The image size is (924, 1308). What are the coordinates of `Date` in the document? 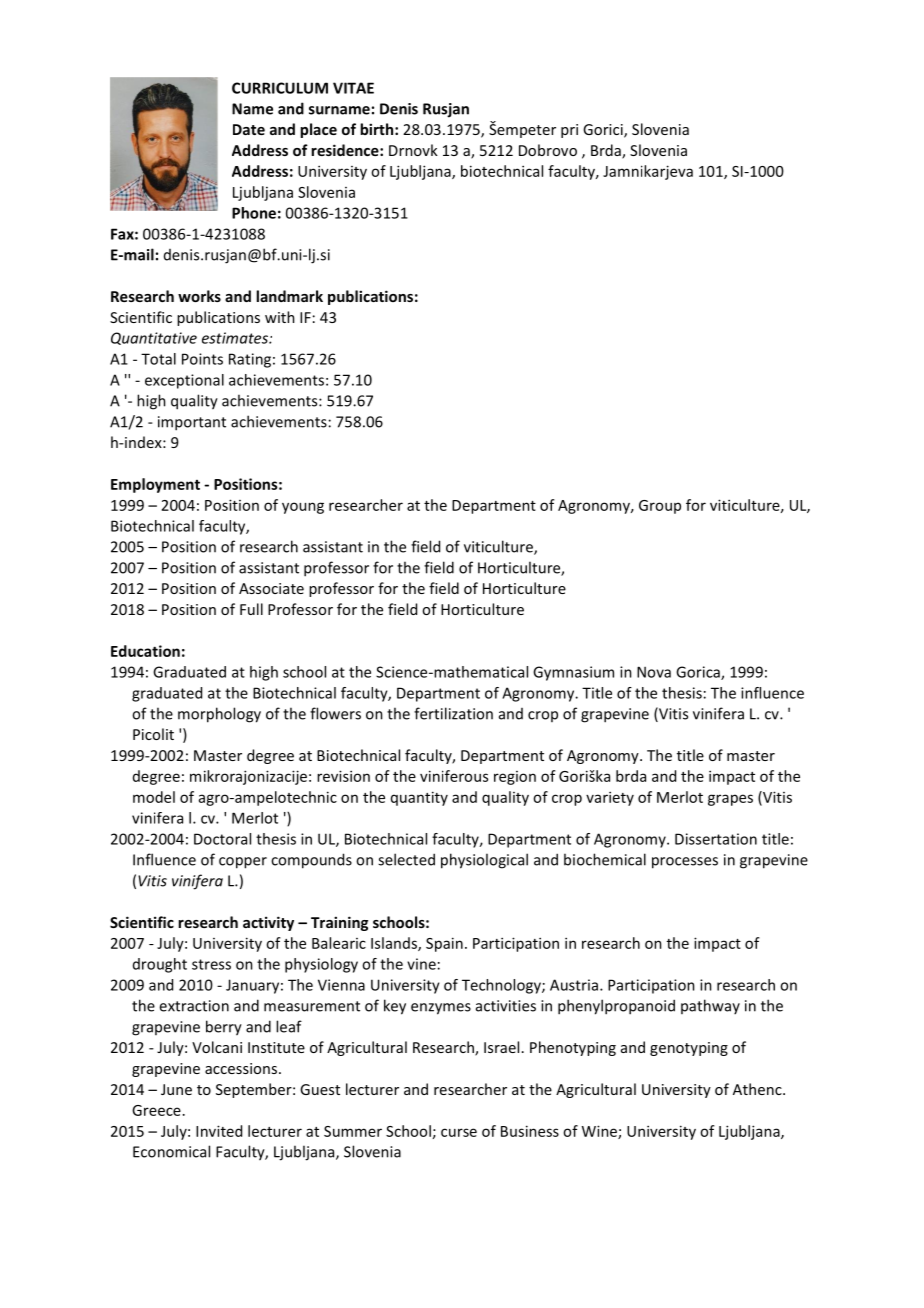 It's located at (249, 129).
